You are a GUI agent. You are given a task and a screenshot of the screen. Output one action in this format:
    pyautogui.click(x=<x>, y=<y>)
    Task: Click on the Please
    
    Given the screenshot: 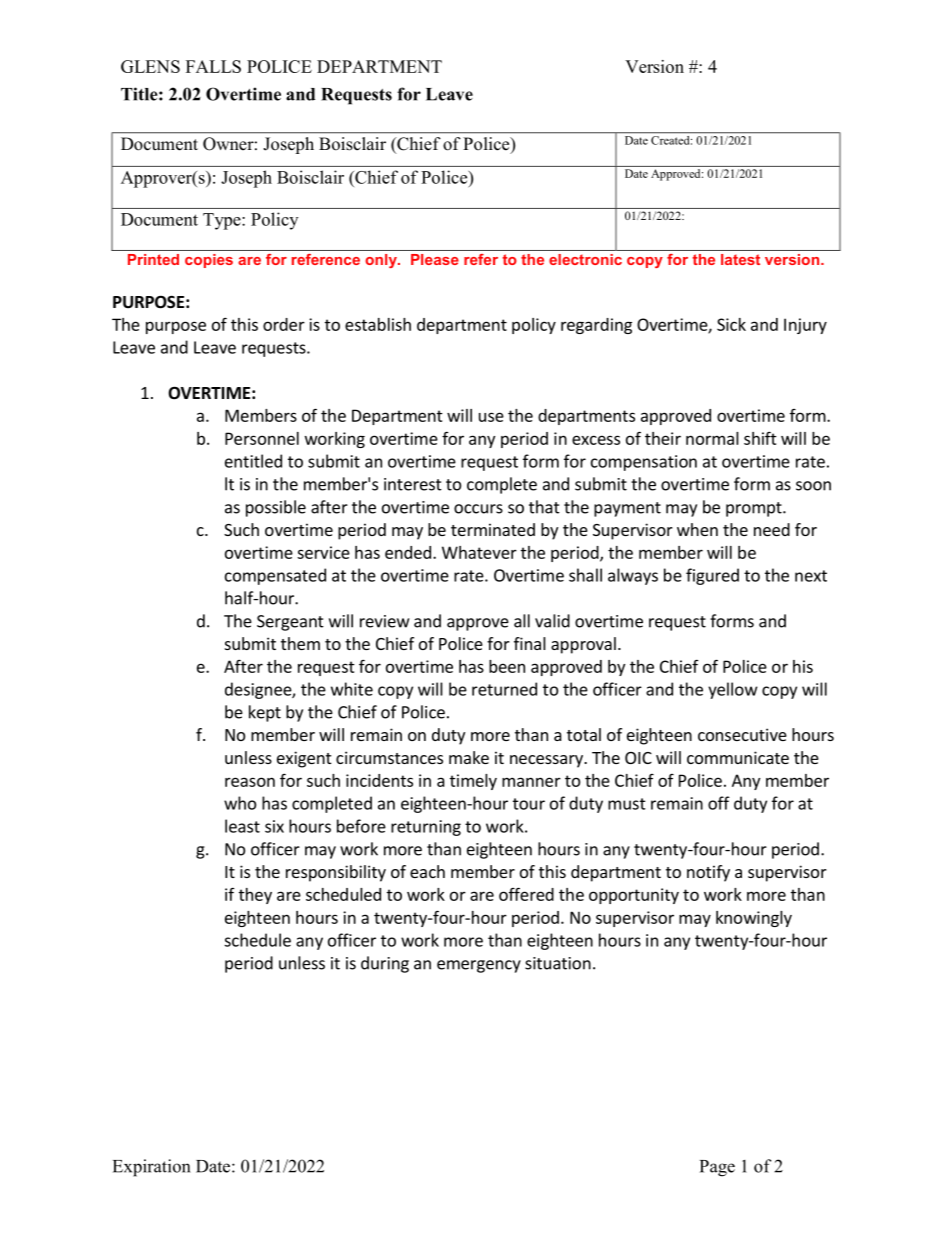 What is the action you would take?
    pyautogui.click(x=435, y=259)
